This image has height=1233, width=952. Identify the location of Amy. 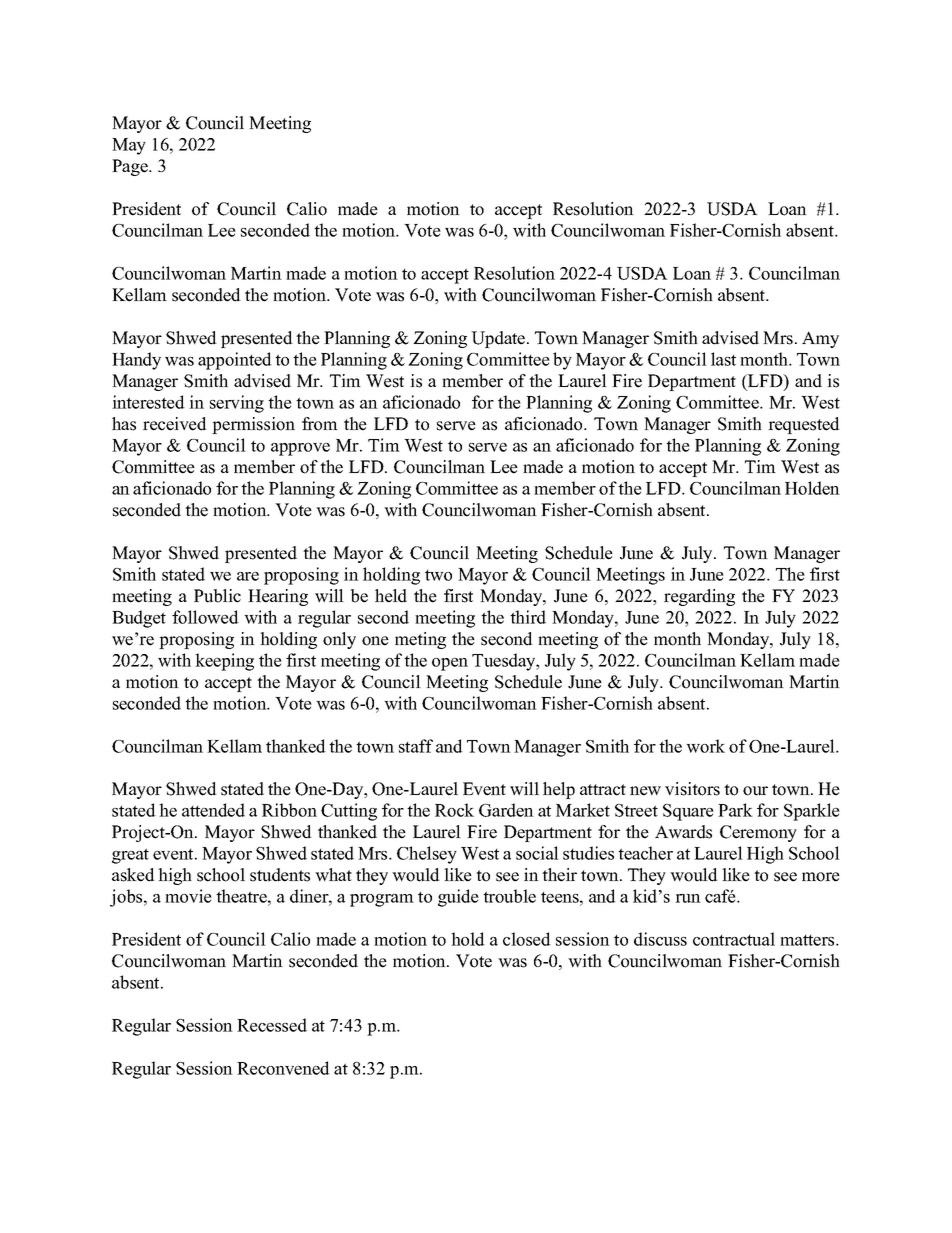
(820, 339).
